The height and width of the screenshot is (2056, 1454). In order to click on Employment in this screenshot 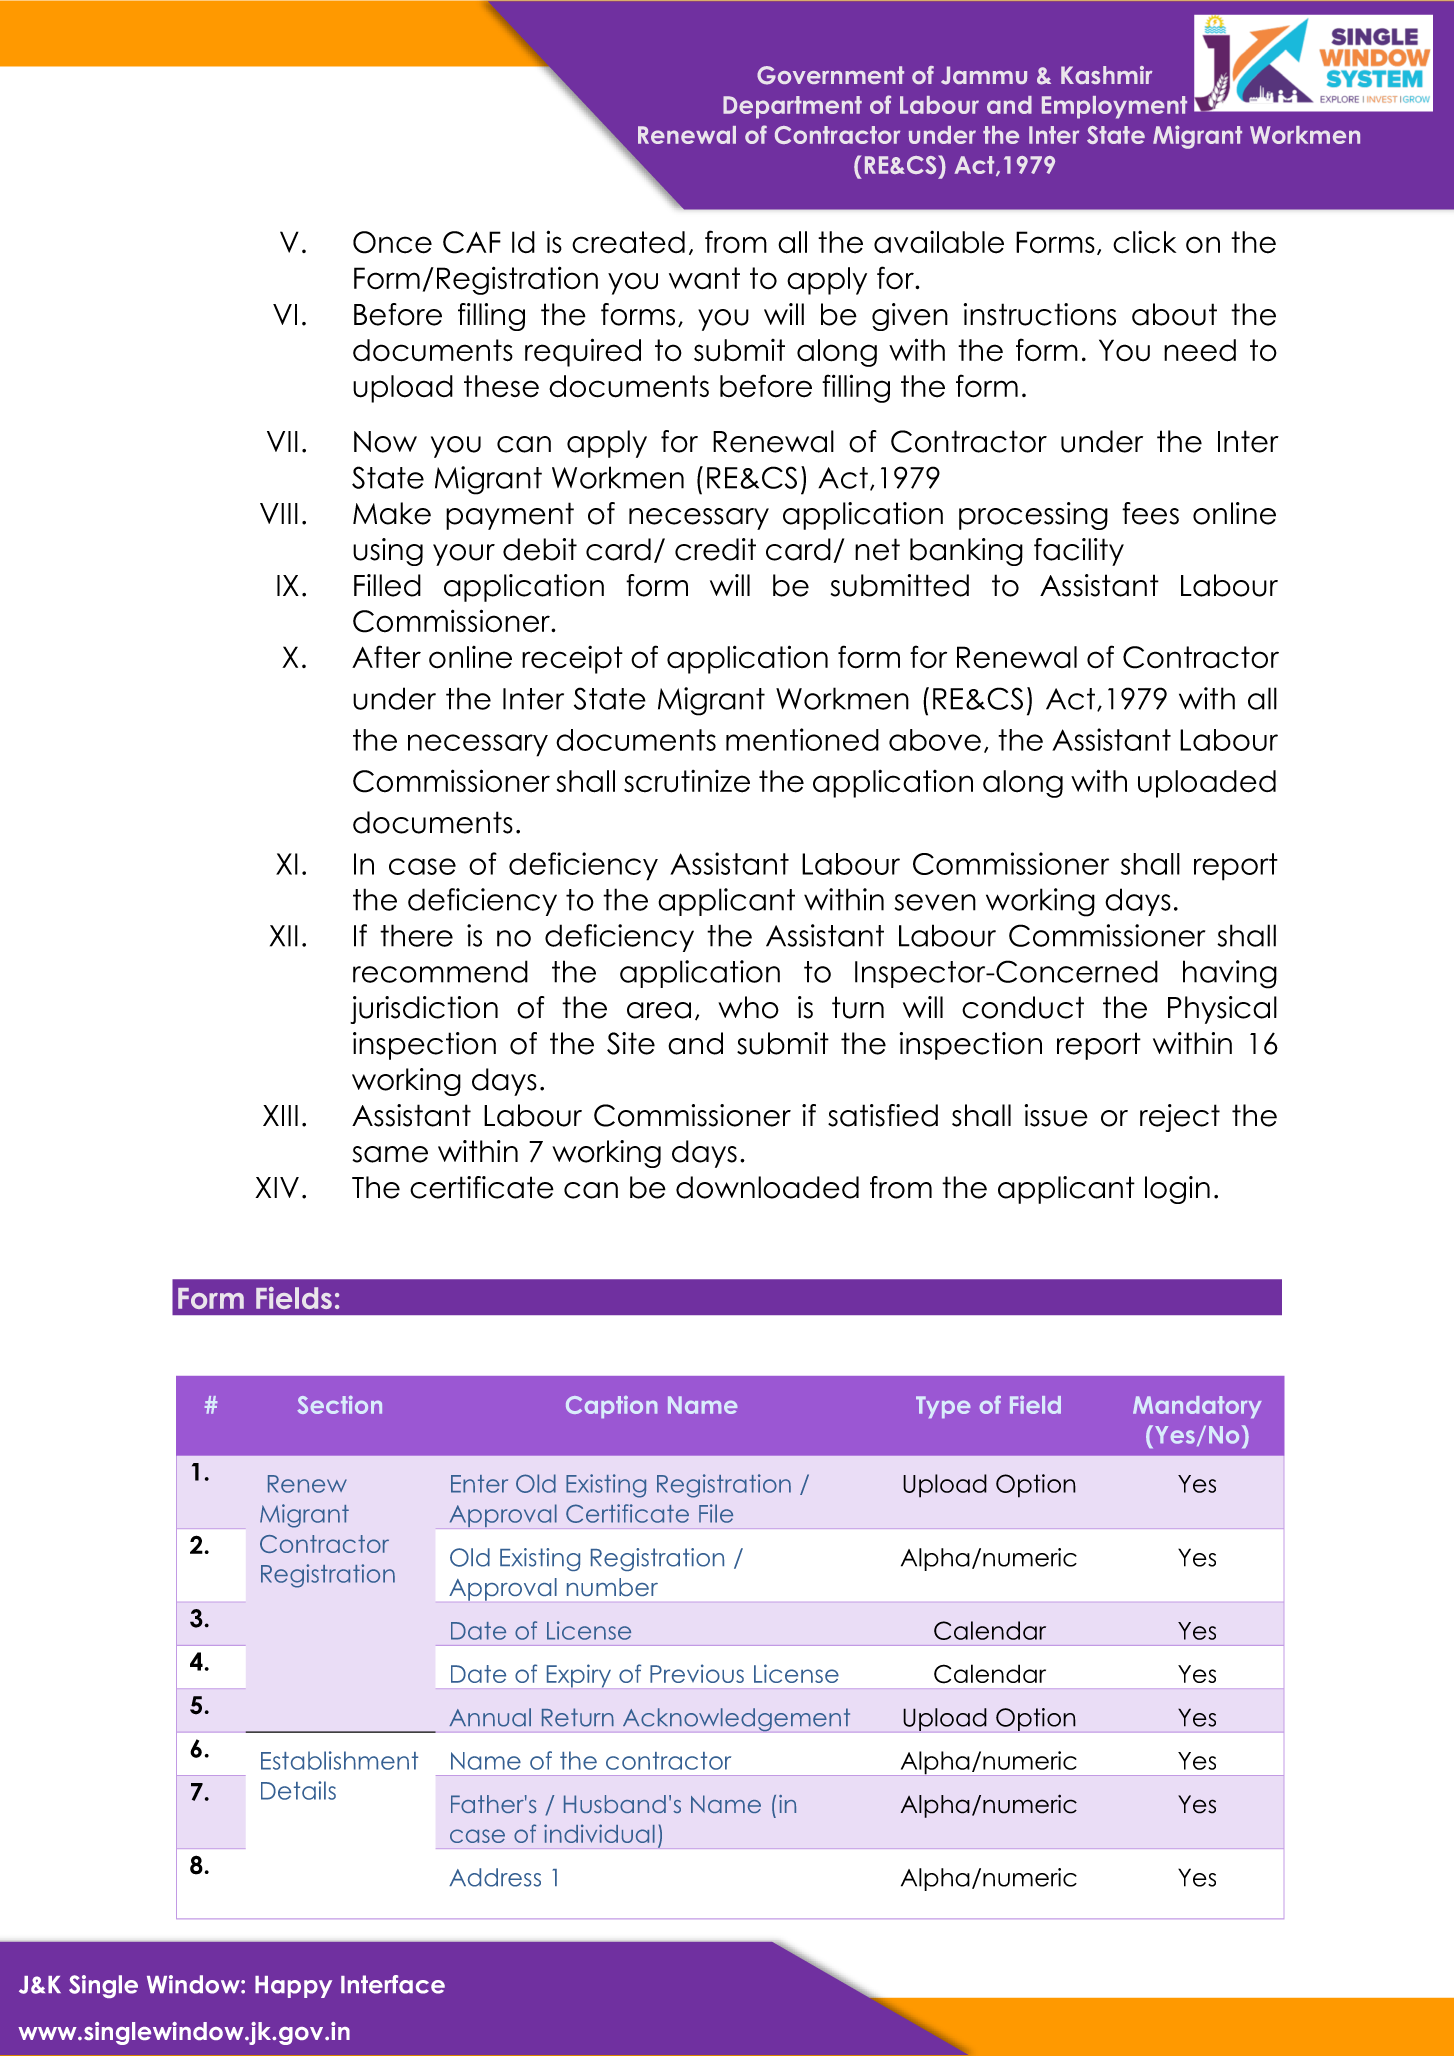, I will do `click(1114, 107)`.
